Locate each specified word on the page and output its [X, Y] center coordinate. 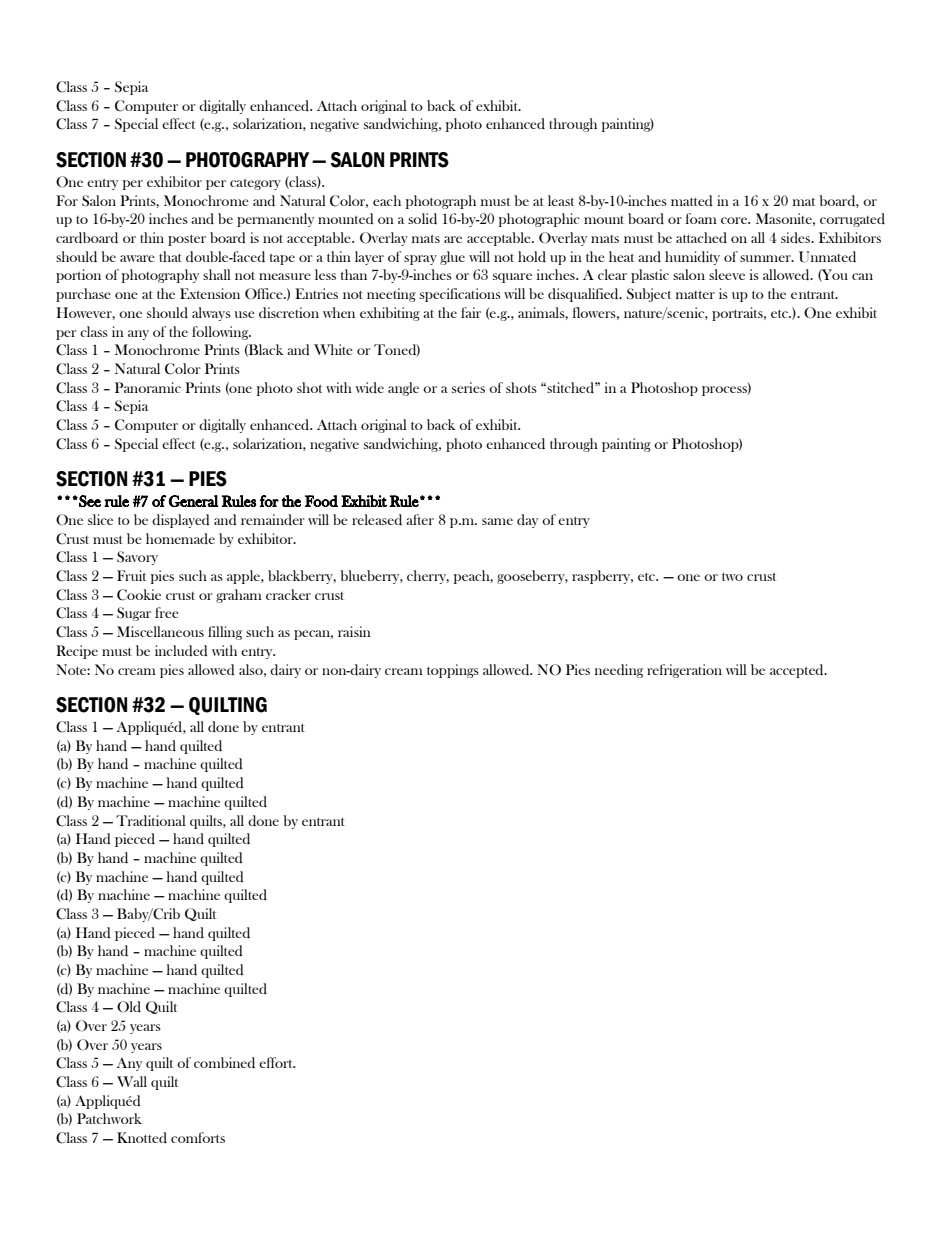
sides [796, 237]
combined [224, 1062]
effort [277, 1062]
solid [422, 218]
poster [187, 240]
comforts [198, 1137]
